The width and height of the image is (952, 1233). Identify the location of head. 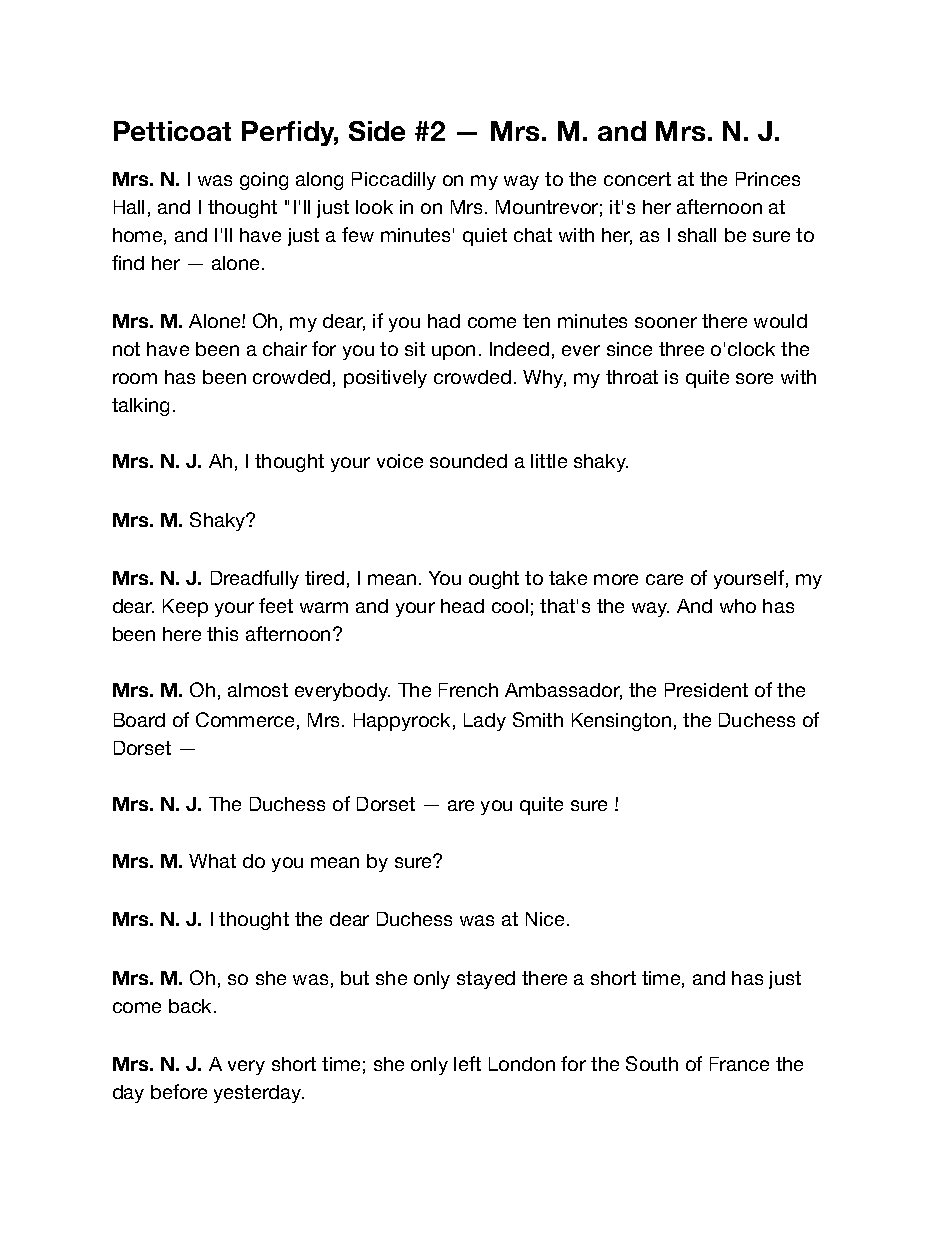
(462, 606).
